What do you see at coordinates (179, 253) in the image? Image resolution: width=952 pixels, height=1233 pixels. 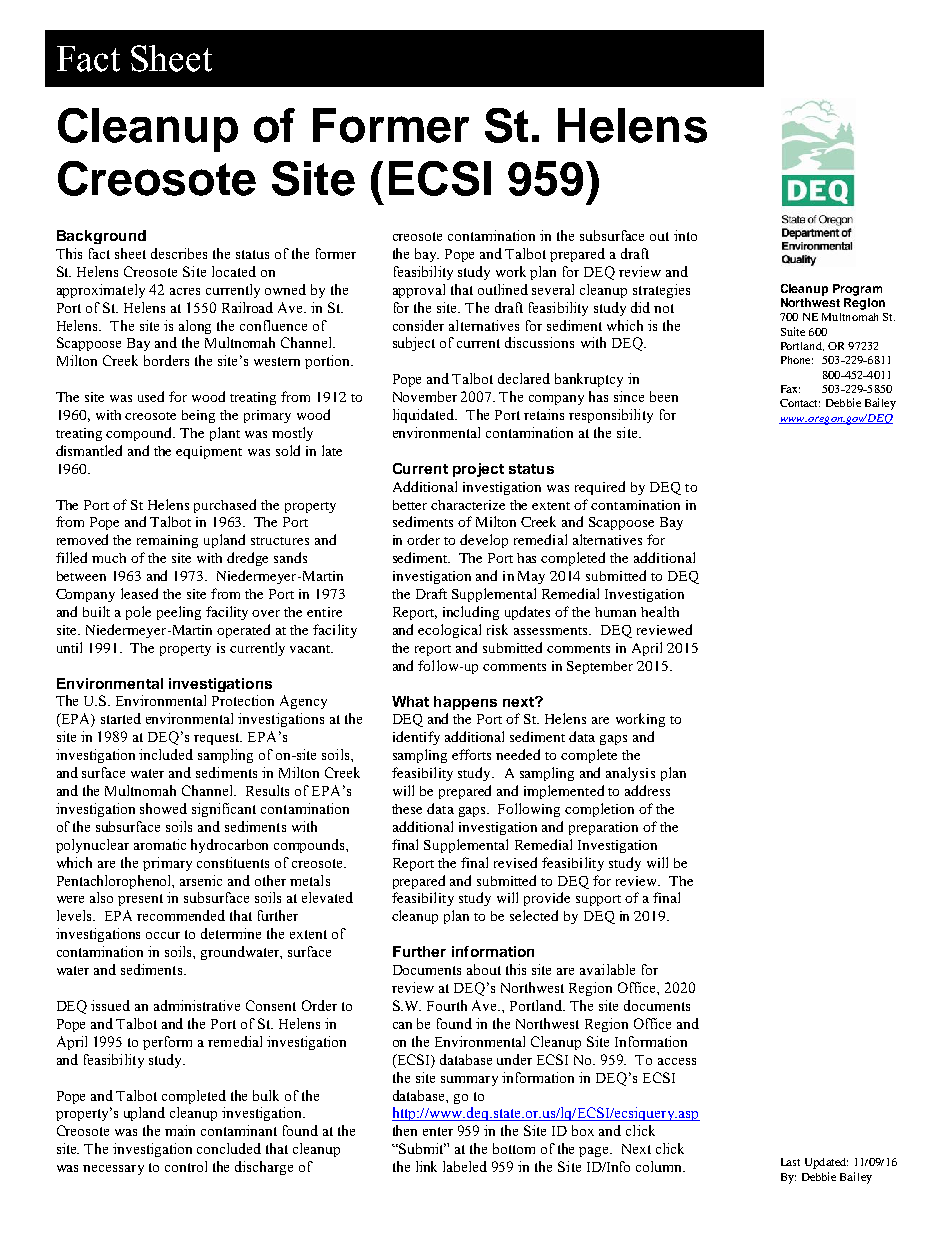 I see `describes` at bounding box center [179, 253].
